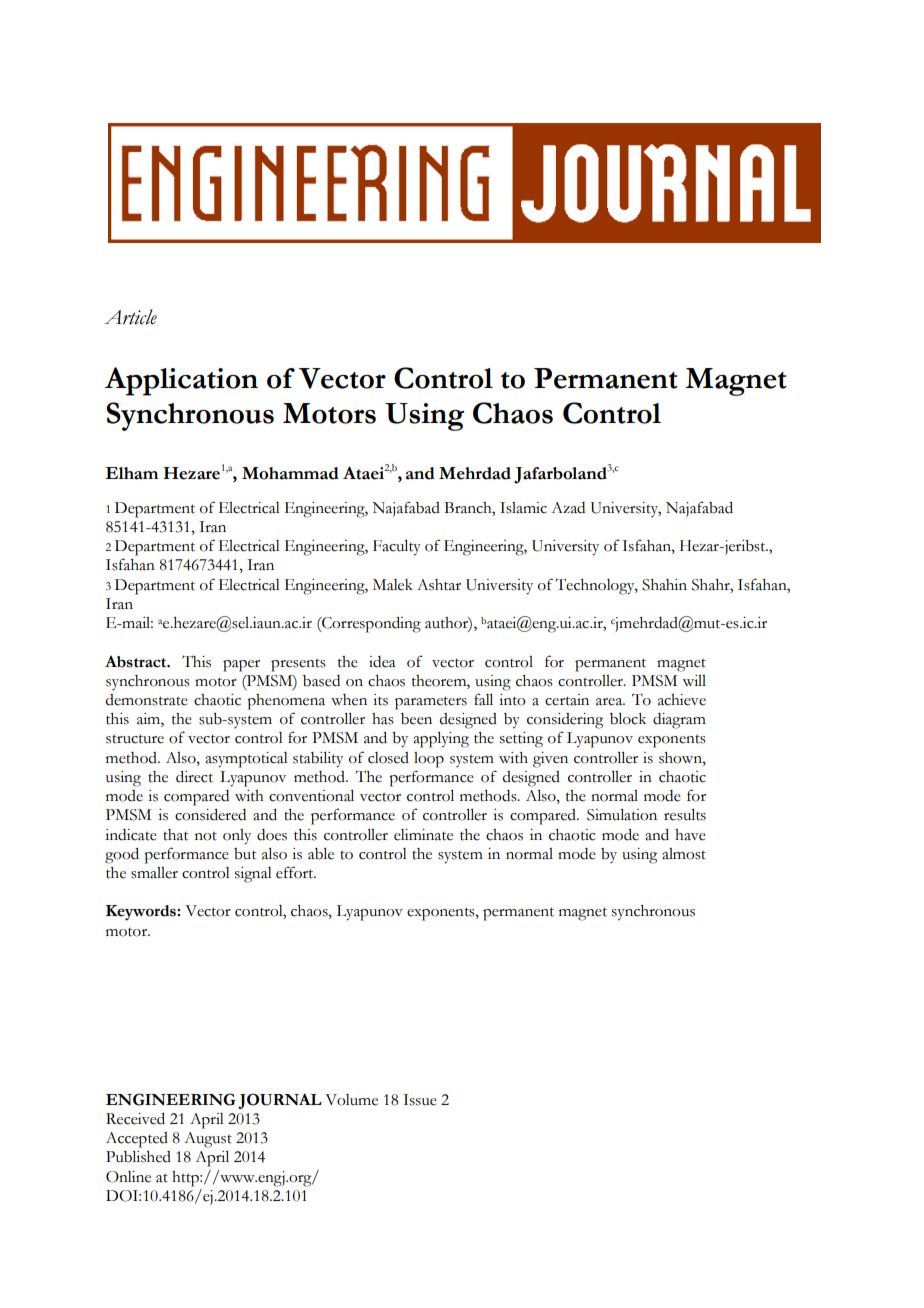  What do you see at coordinates (420, 1100) in the image?
I see `Issue` at bounding box center [420, 1100].
